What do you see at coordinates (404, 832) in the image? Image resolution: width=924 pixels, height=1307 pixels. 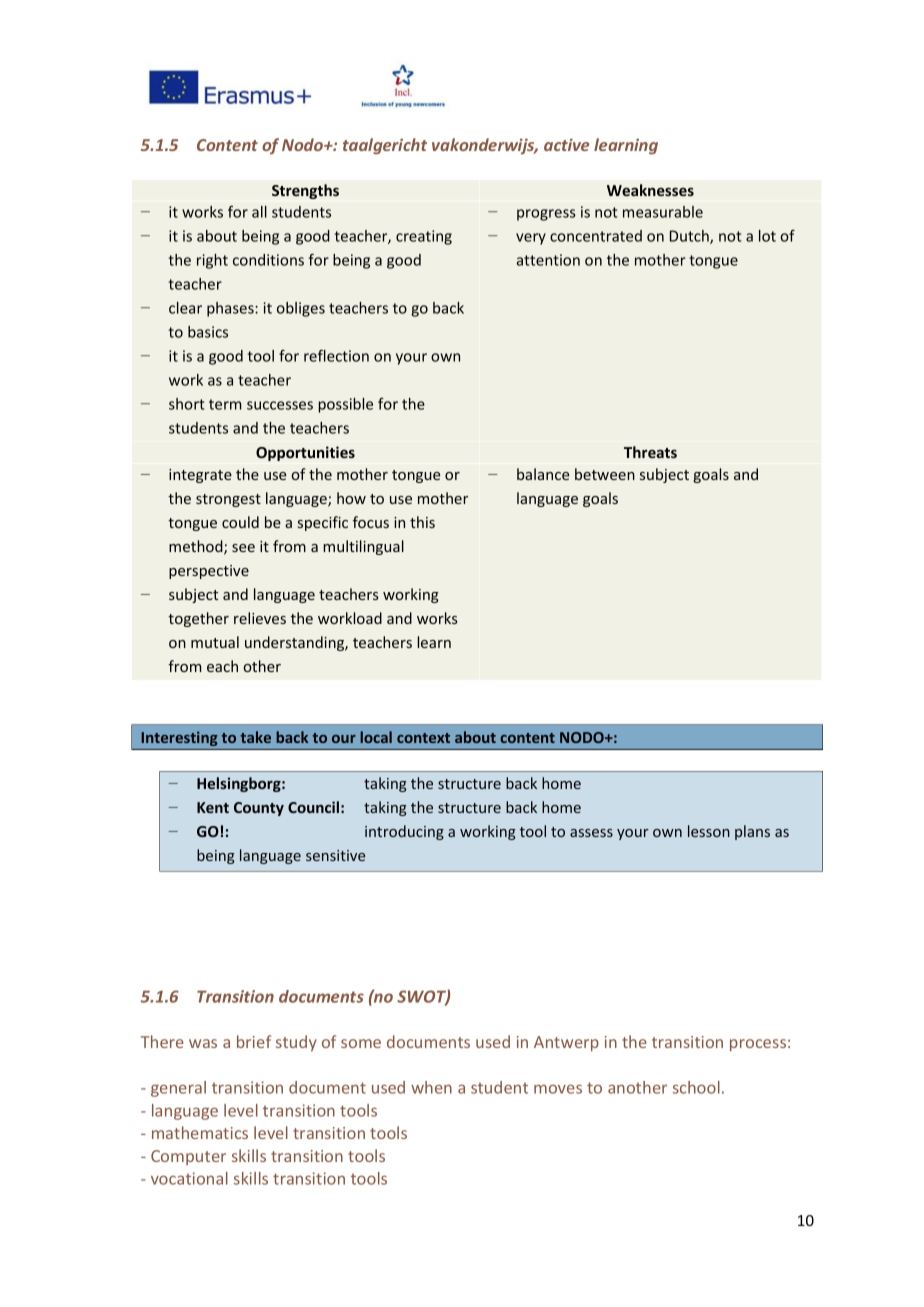 I see `introducing` at bounding box center [404, 832].
